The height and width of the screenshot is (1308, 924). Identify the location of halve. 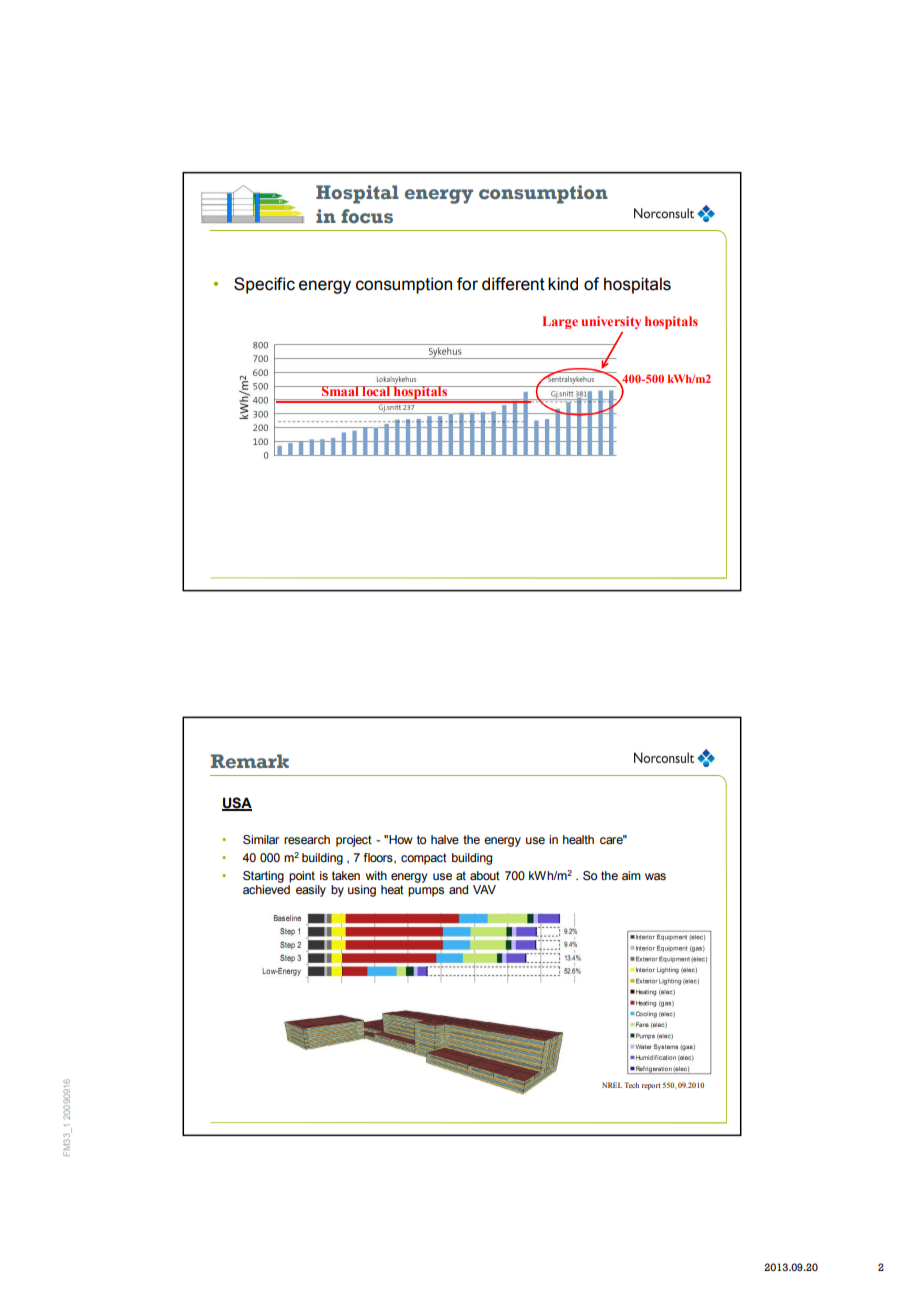
(445, 839).
